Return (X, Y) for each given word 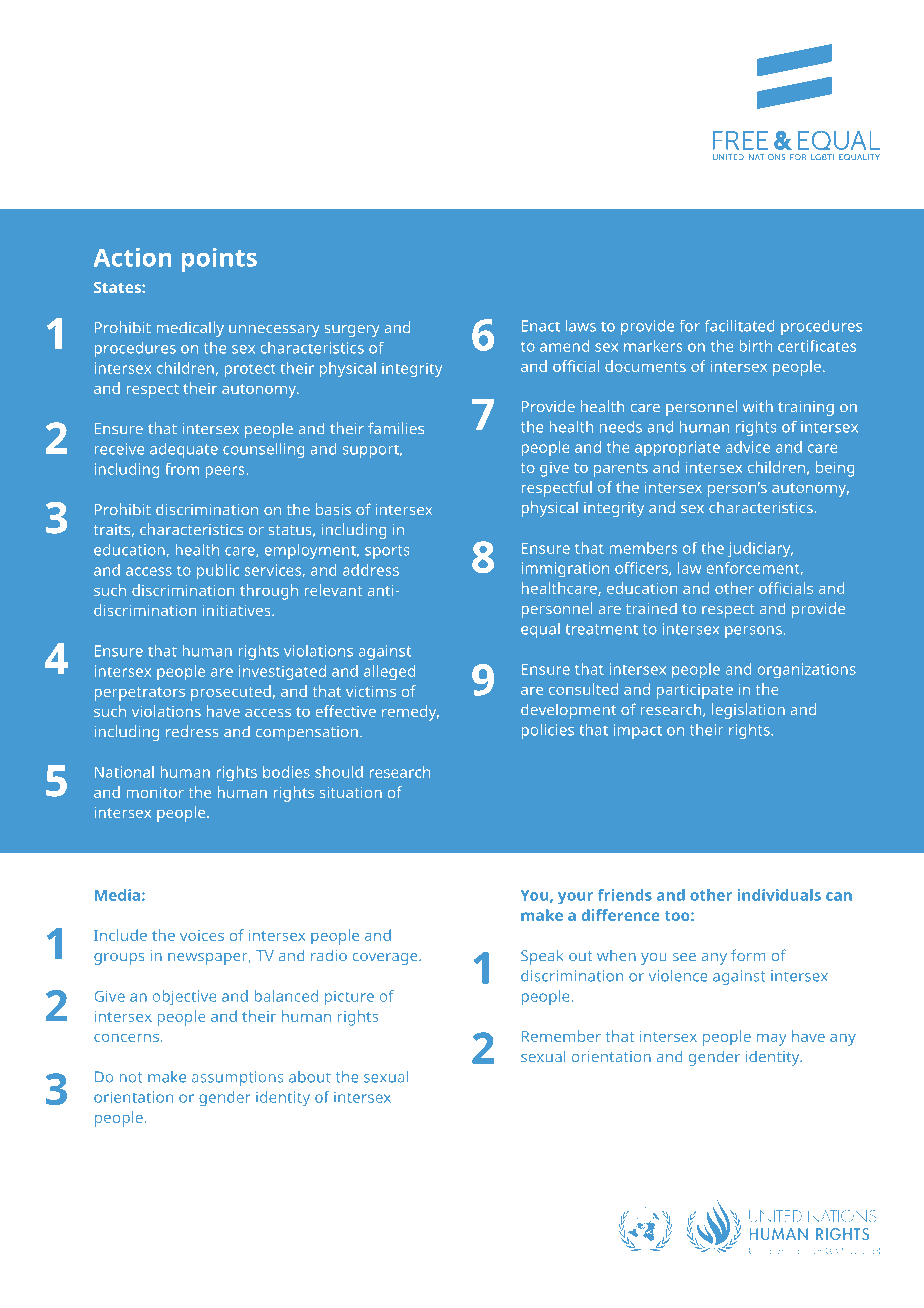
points (219, 260)
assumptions (238, 1078)
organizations (807, 671)
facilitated (740, 326)
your (575, 898)
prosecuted (231, 693)
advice (747, 447)
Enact (541, 326)
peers (226, 472)
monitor (155, 792)
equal (540, 630)
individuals (779, 895)
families (396, 428)
